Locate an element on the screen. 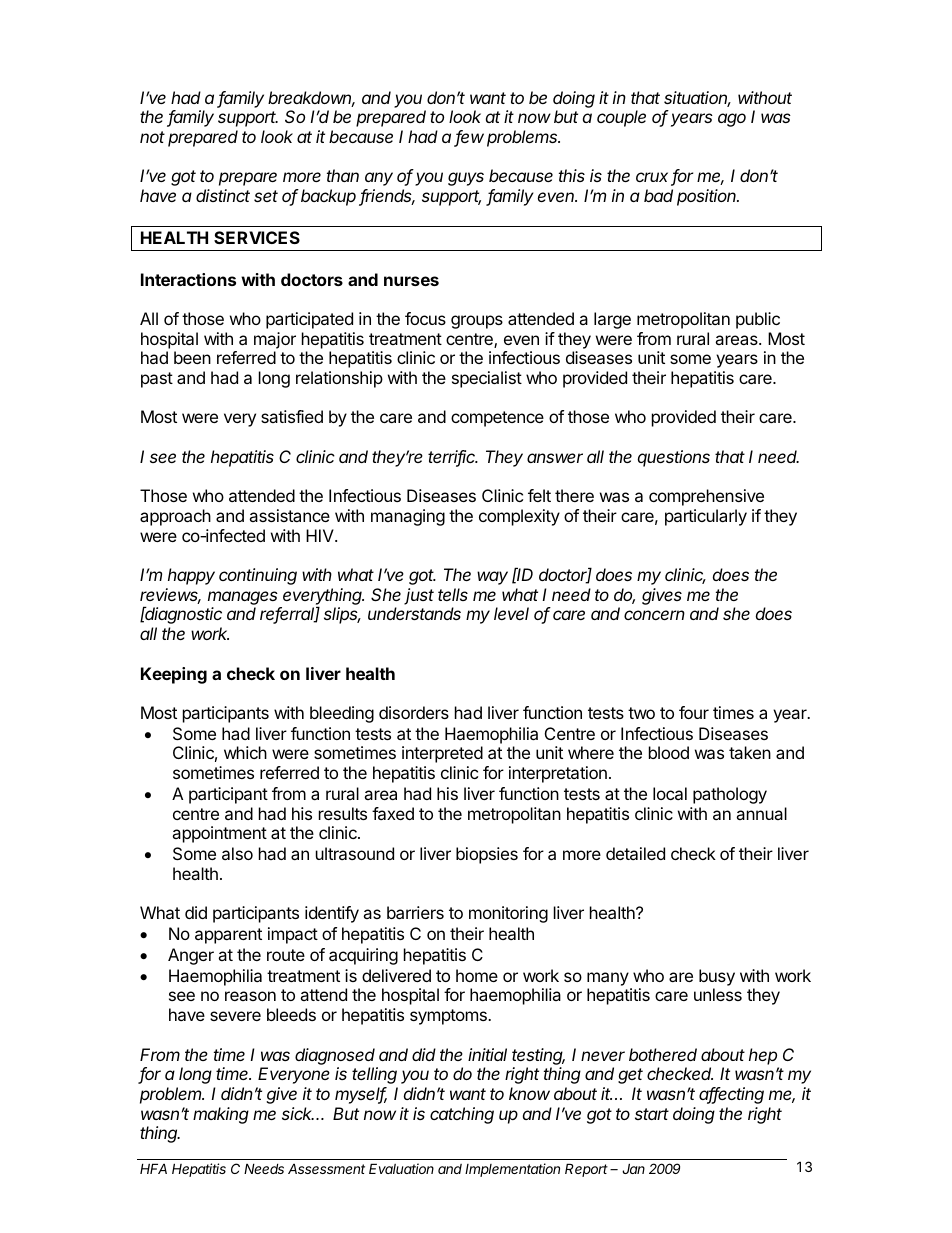  understands is located at coordinates (414, 613).
